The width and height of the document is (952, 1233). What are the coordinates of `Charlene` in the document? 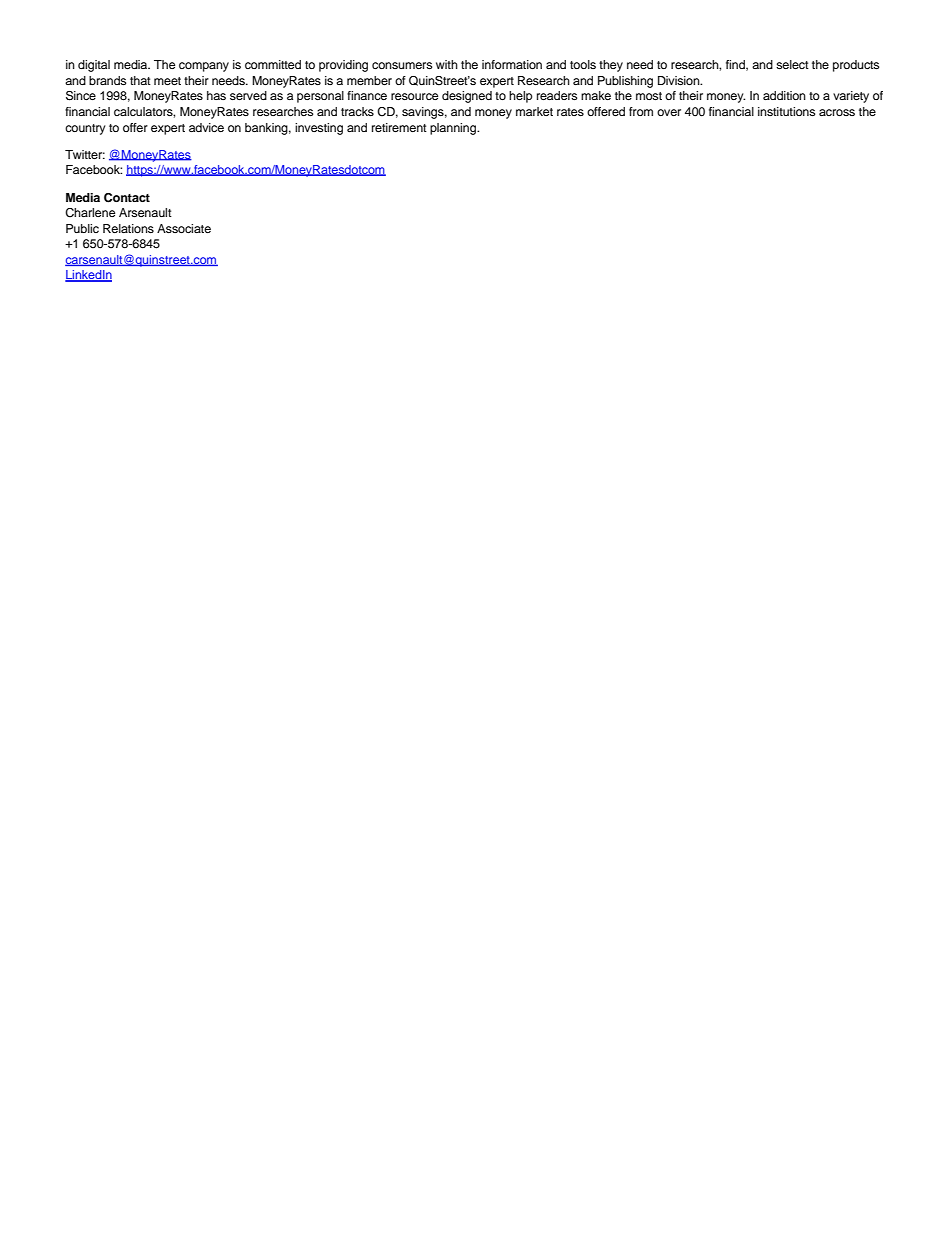 It's located at (90, 213).
